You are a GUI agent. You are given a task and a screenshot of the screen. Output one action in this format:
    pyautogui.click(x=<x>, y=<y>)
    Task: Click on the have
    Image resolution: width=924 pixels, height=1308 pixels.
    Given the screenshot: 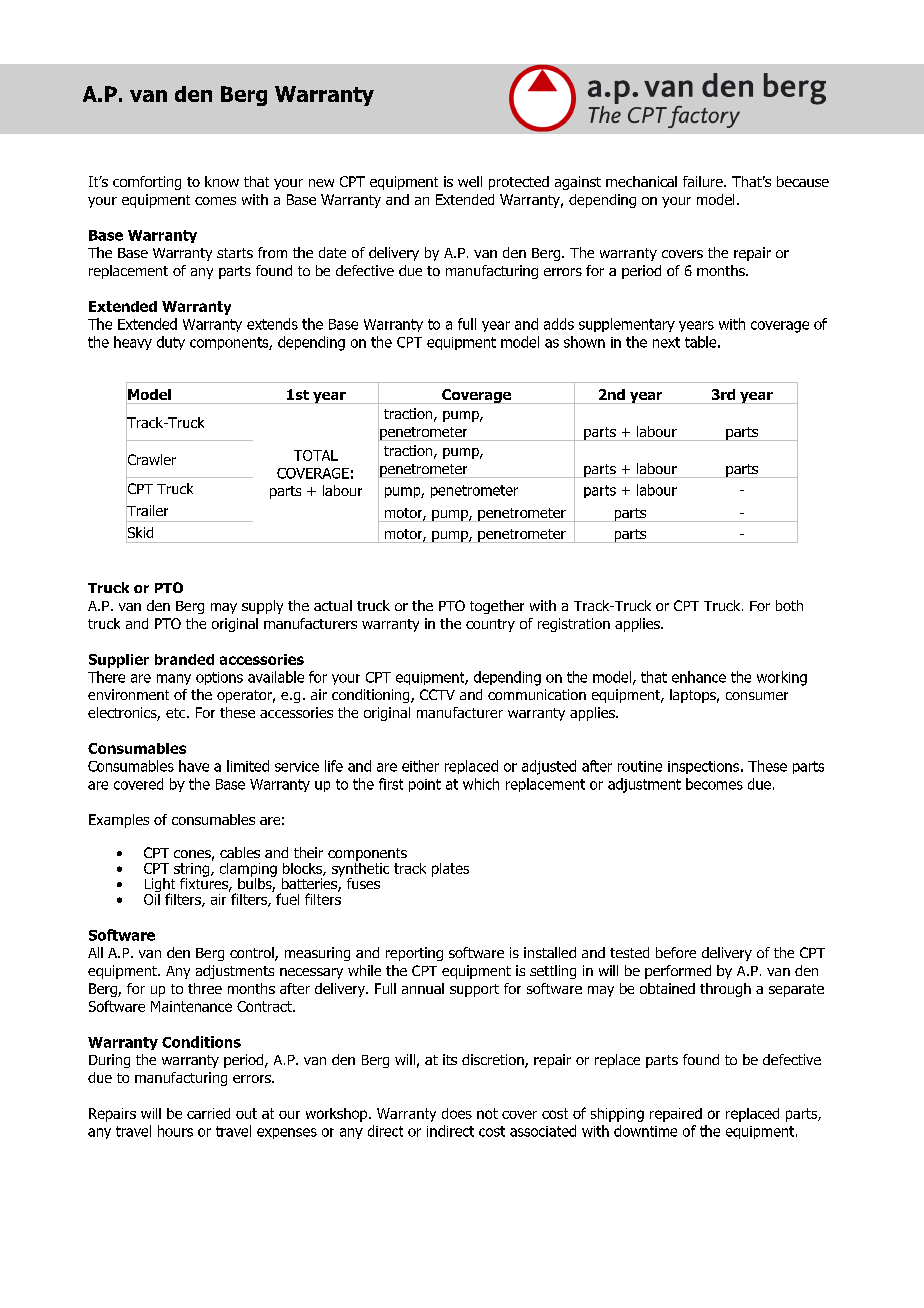 What is the action you would take?
    pyautogui.click(x=194, y=766)
